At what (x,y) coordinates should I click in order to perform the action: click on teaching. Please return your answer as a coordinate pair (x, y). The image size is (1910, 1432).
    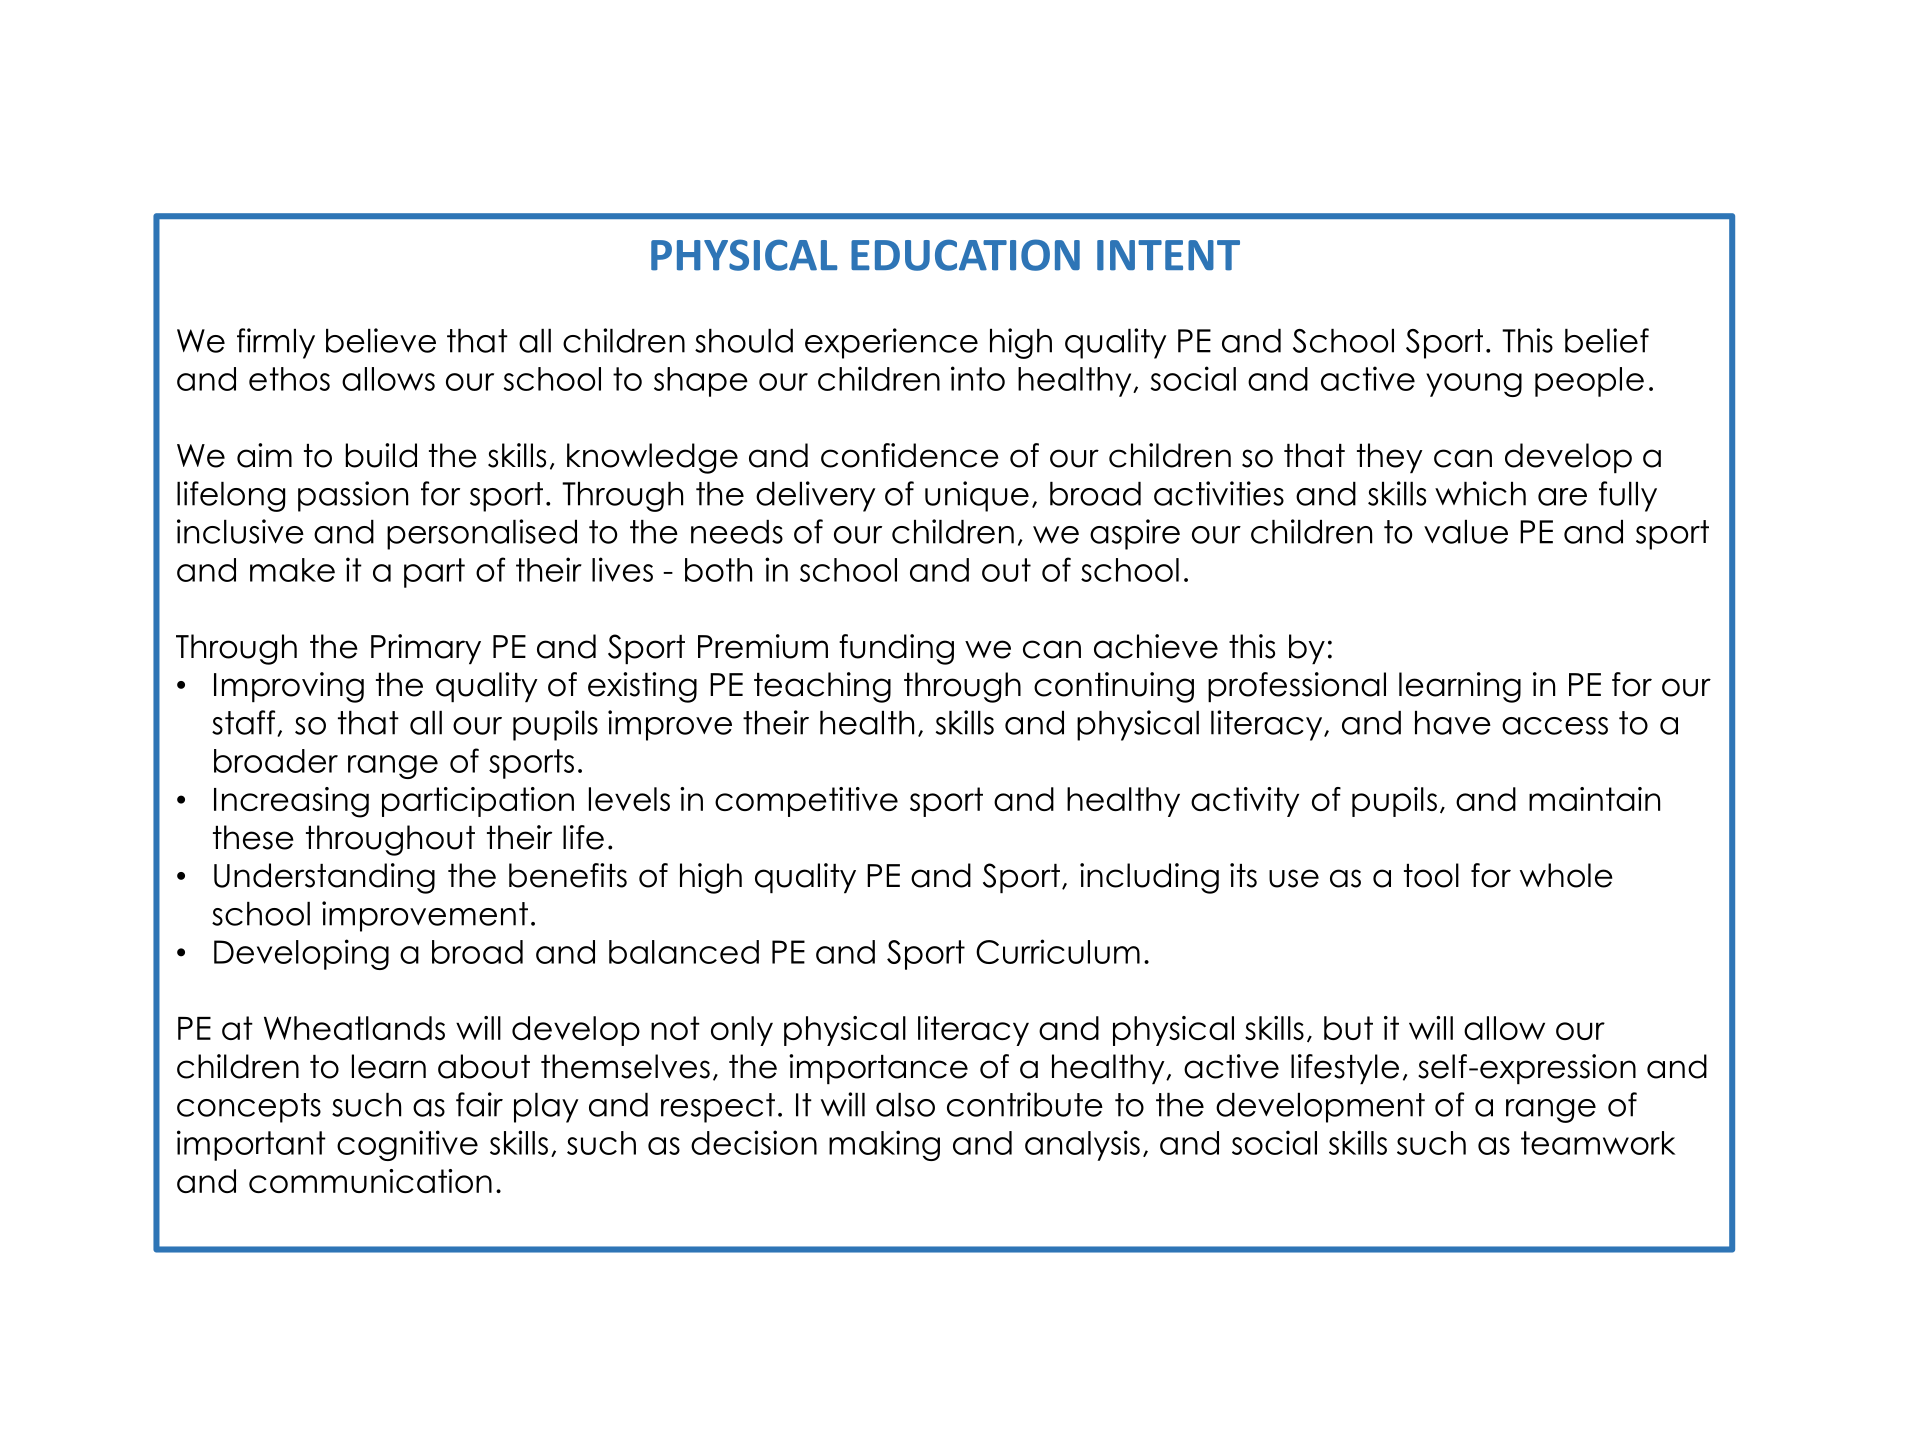
    Looking at the image, I should click on (822, 687).
